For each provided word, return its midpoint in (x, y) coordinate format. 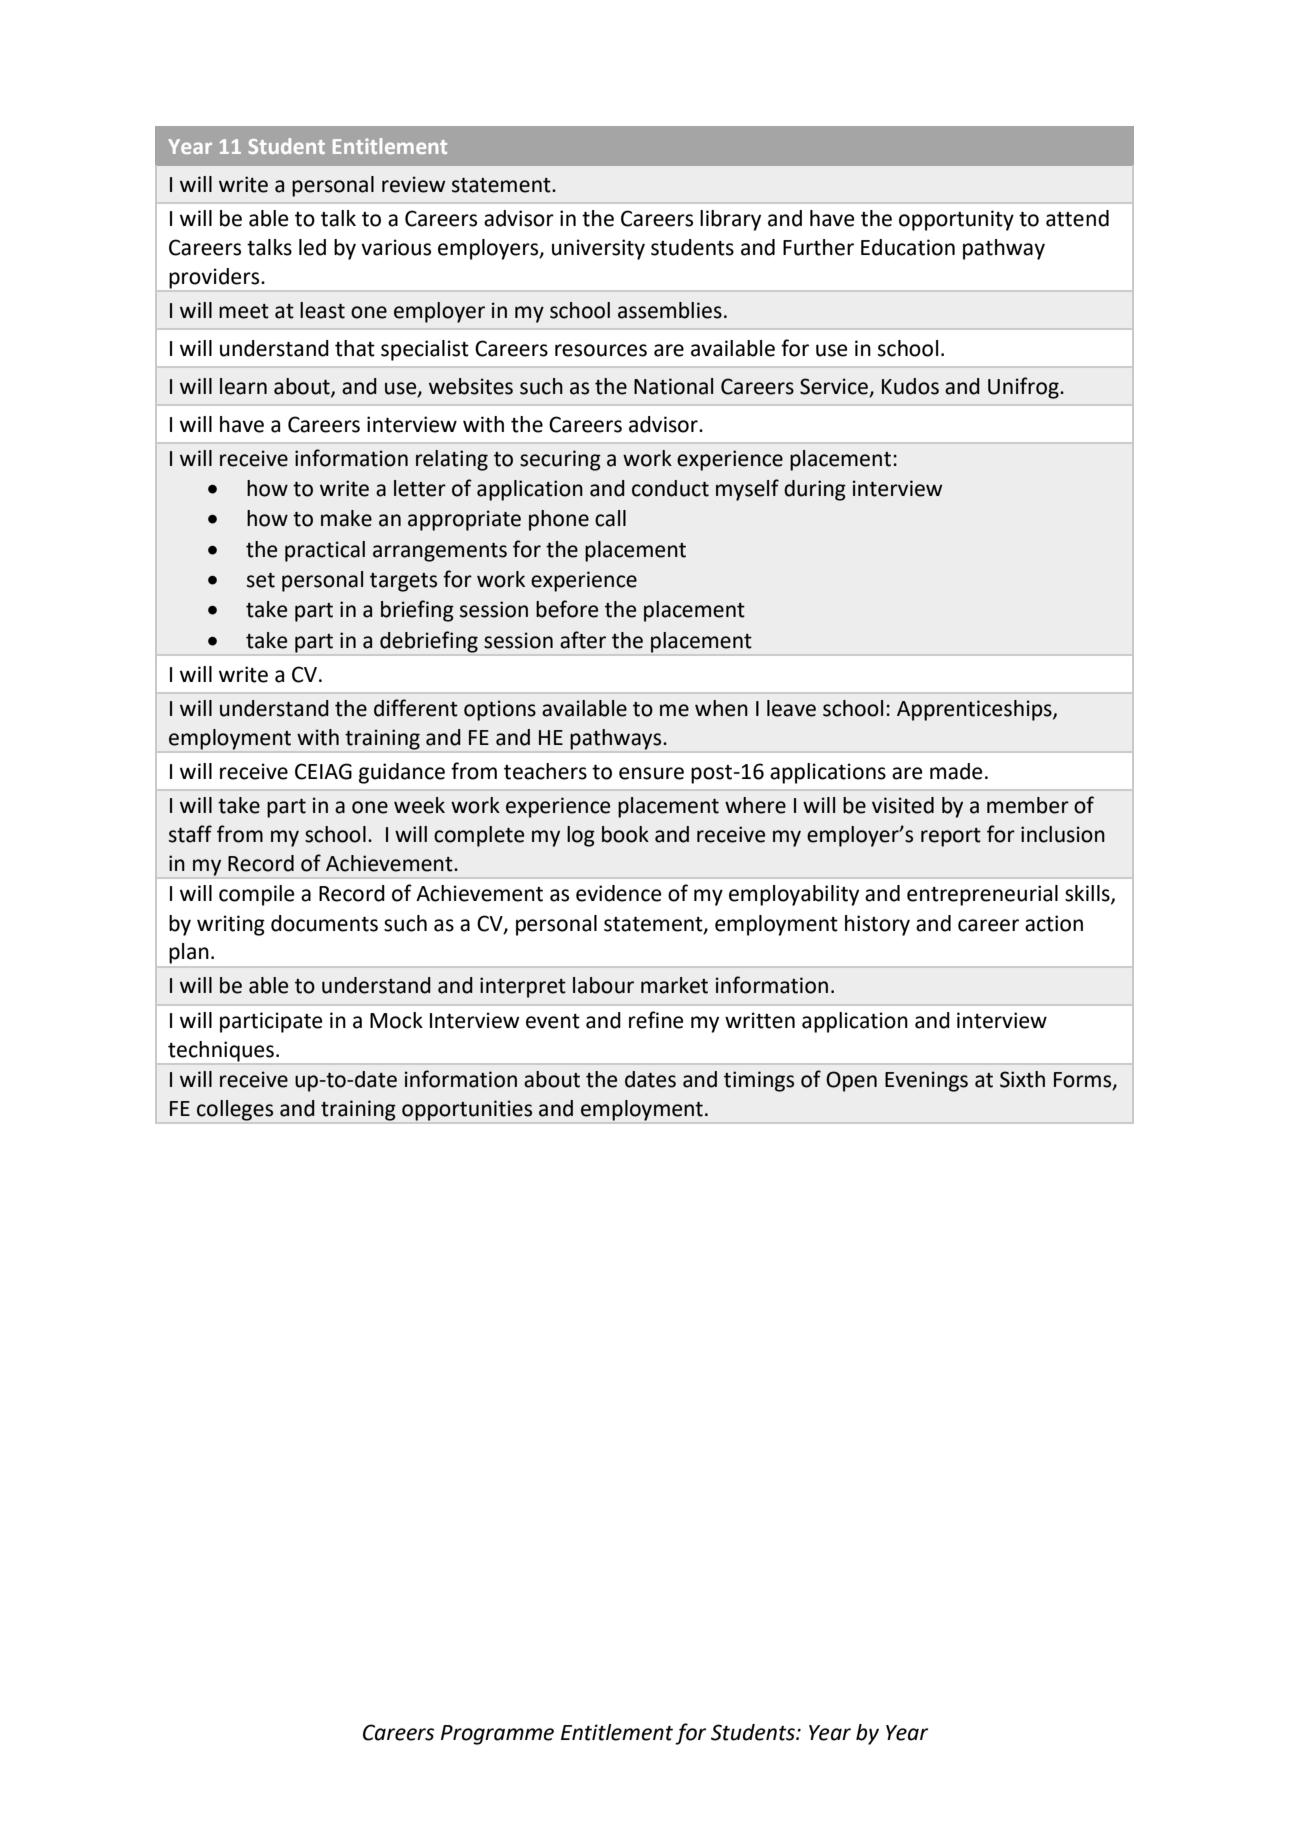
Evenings (926, 1081)
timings (759, 1081)
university (598, 249)
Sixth (1022, 1079)
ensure (651, 773)
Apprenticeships (975, 710)
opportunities (467, 1110)
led (312, 247)
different (416, 708)
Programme (497, 1735)
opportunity (956, 220)
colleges (235, 1110)
